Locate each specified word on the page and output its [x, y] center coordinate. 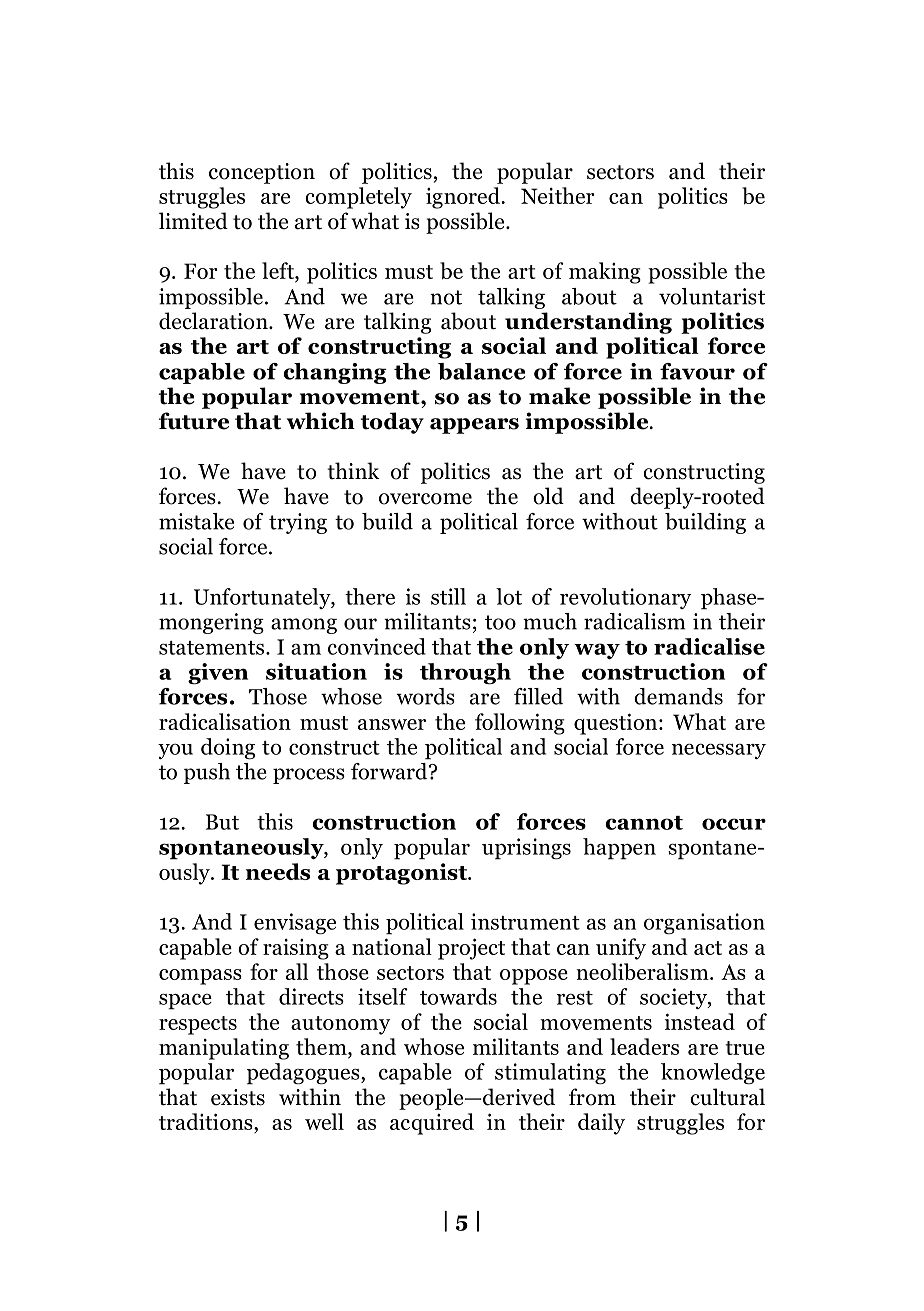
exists [238, 1097]
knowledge [713, 1074]
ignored [464, 198]
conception [262, 173]
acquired [432, 1124]
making [605, 273]
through [465, 674]
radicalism [634, 621]
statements [211, 648]
